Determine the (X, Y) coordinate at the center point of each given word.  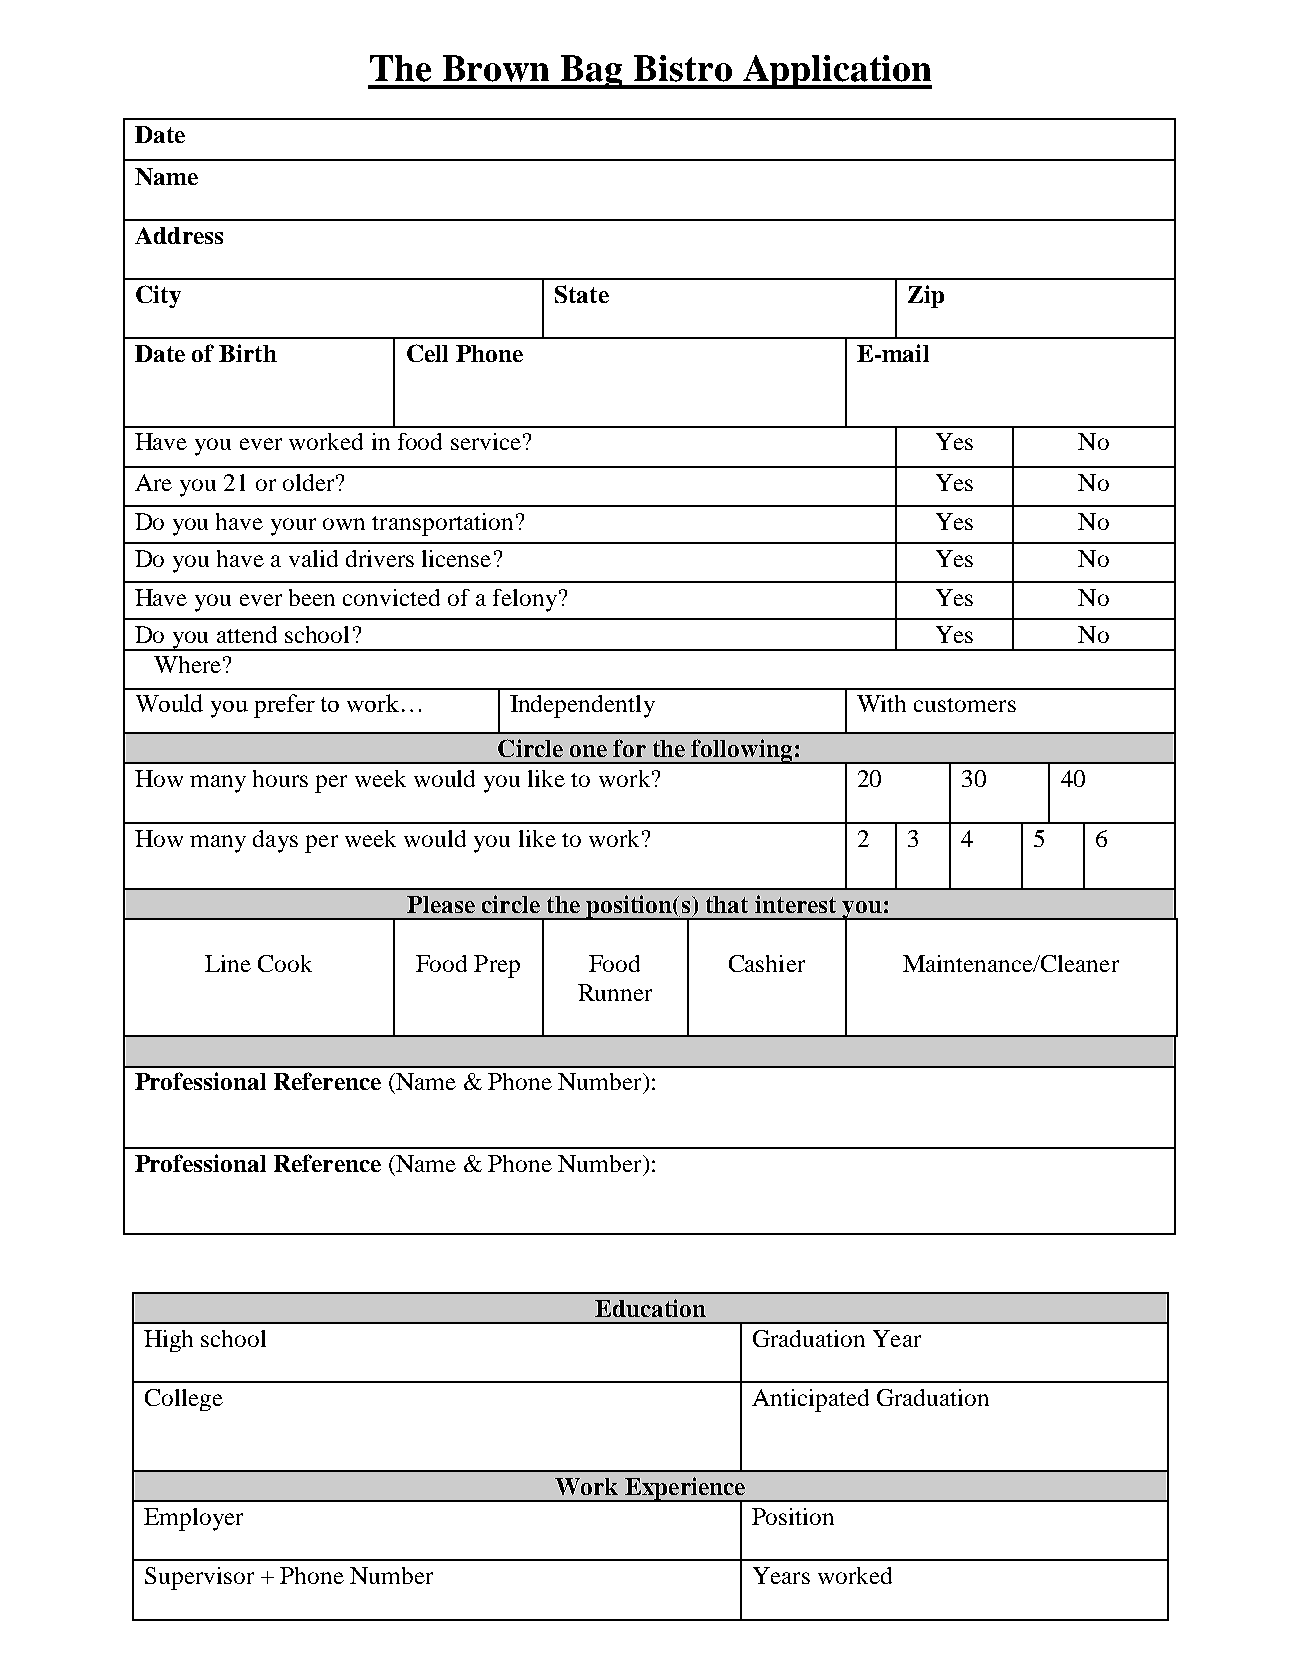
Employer (193, 1519)
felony (525, 600)
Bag (592, 72)
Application (836, 72)
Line (228, 963)
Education (650, 1308)
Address (179, 235)
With (881, 703)
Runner (615, 992)
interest (795, 904)
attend (247, 634)
